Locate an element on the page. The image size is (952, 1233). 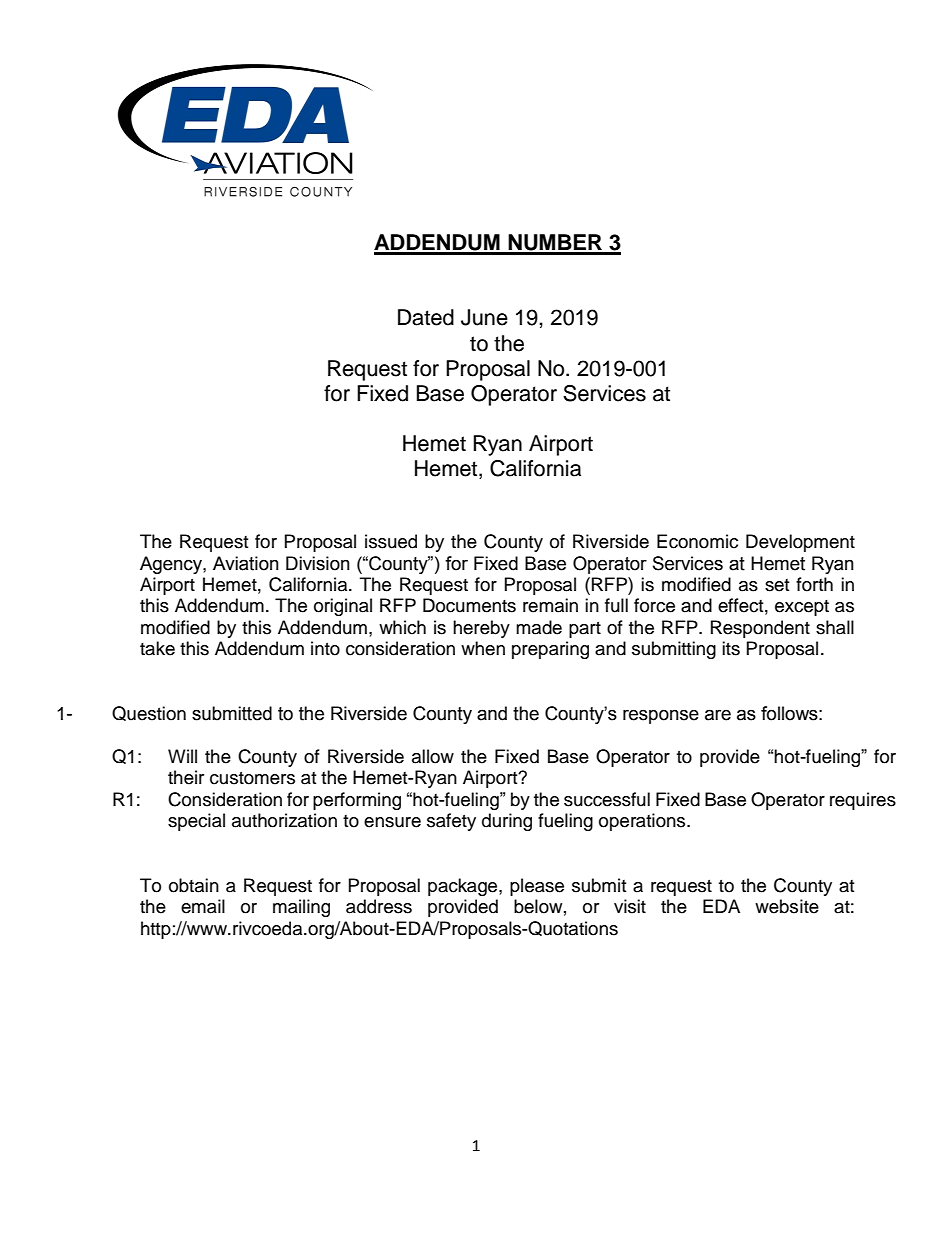
Will is located at coordinates (182, 756).
